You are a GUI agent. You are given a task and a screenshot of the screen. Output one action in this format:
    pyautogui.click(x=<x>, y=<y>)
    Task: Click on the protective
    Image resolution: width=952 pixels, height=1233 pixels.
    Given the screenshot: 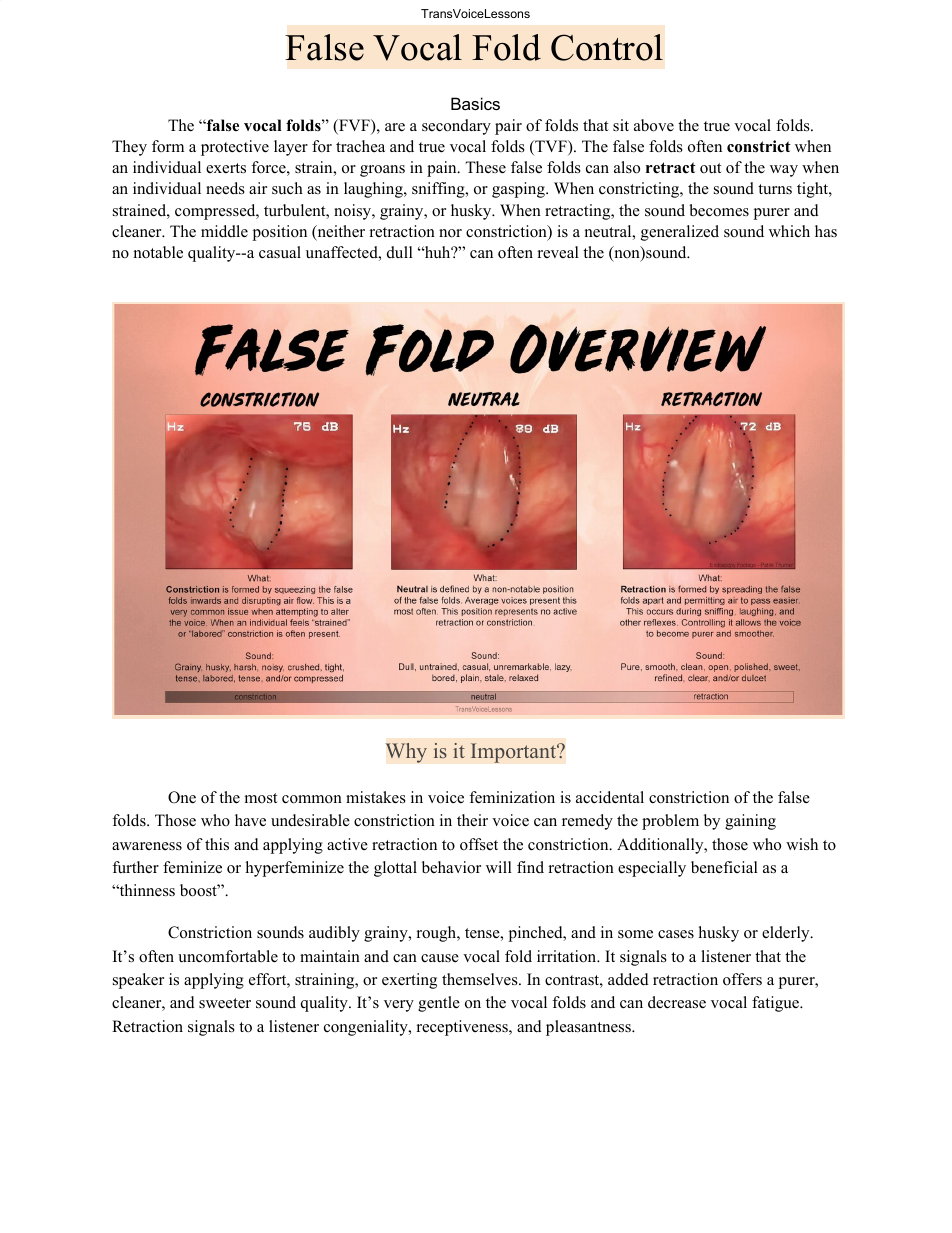 What is the action you would take?
    pyautogui.click(x=235, y=148)
